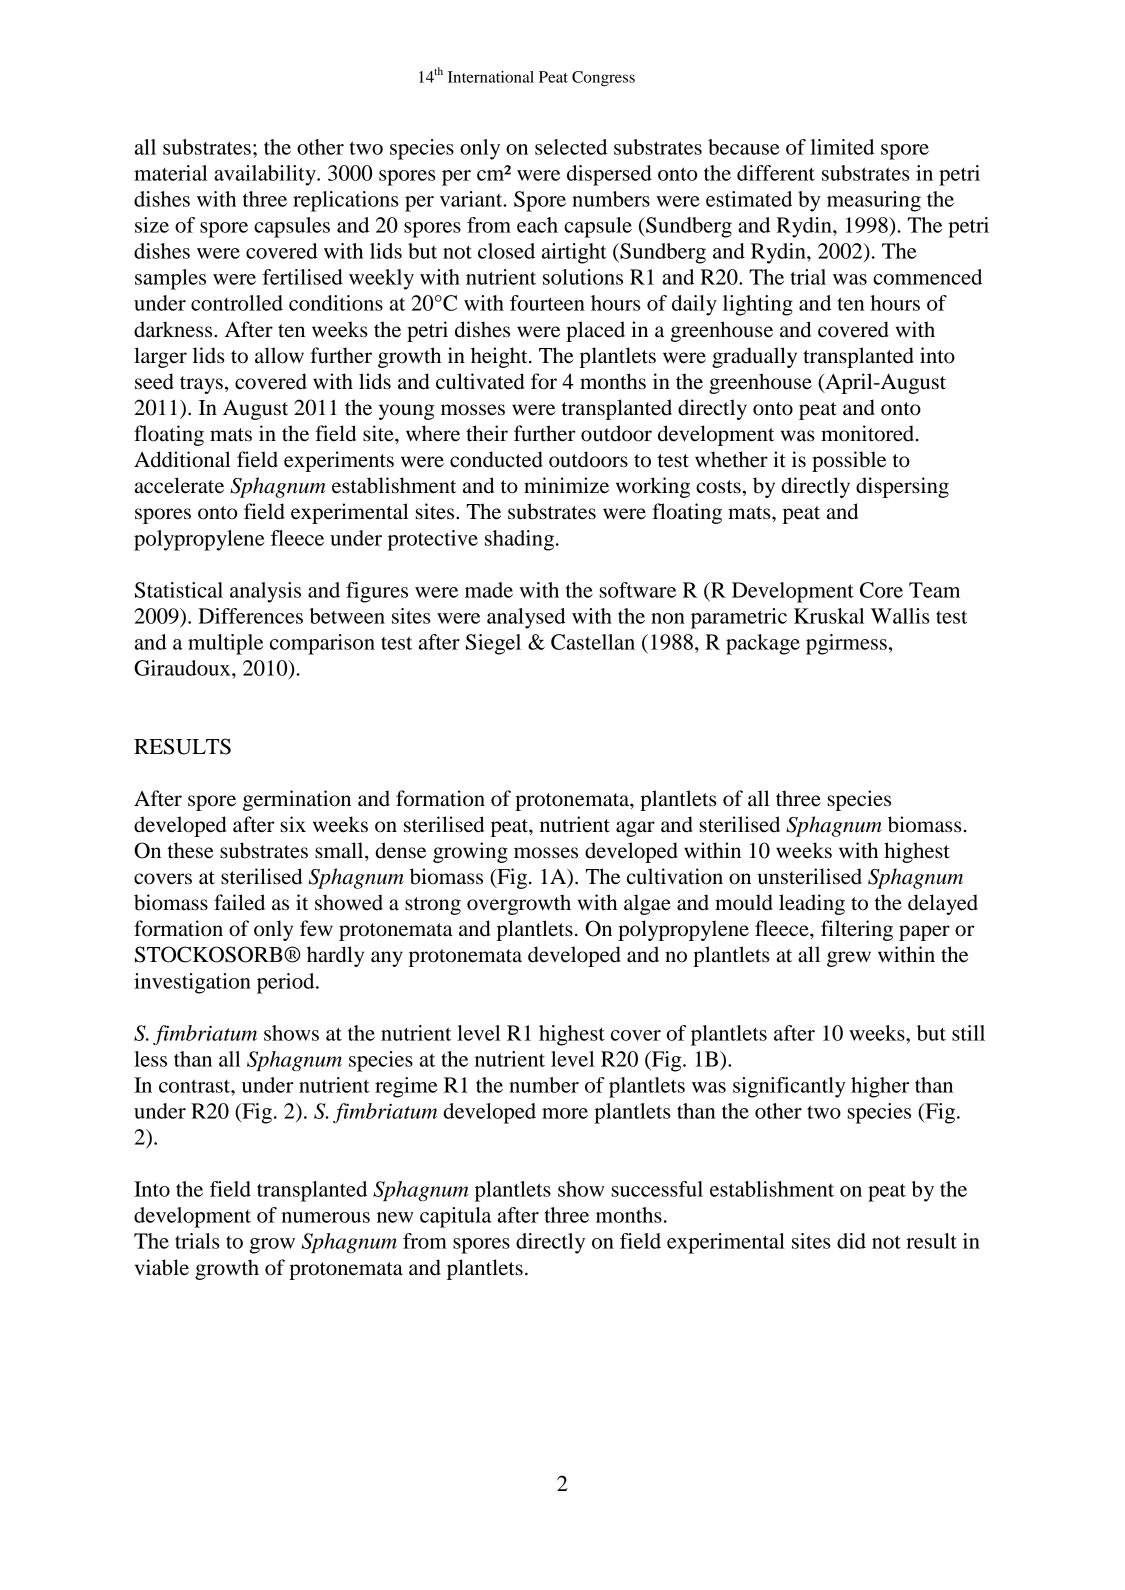  Describe the element at coordinates (266, 175) in the image. I see `availability` at that location.
